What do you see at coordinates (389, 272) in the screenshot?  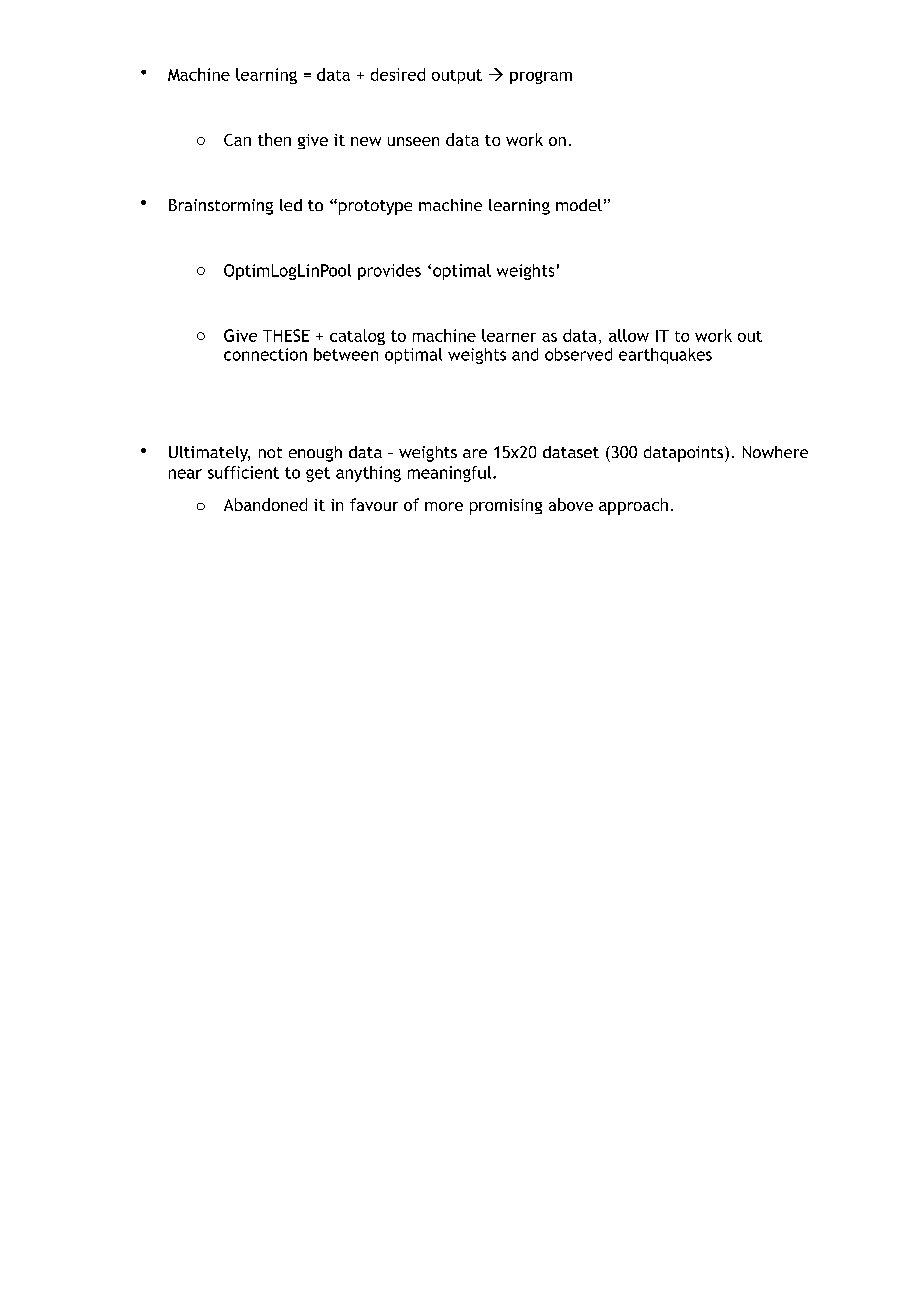 I see `provides` at bounding box center [389, 272].
